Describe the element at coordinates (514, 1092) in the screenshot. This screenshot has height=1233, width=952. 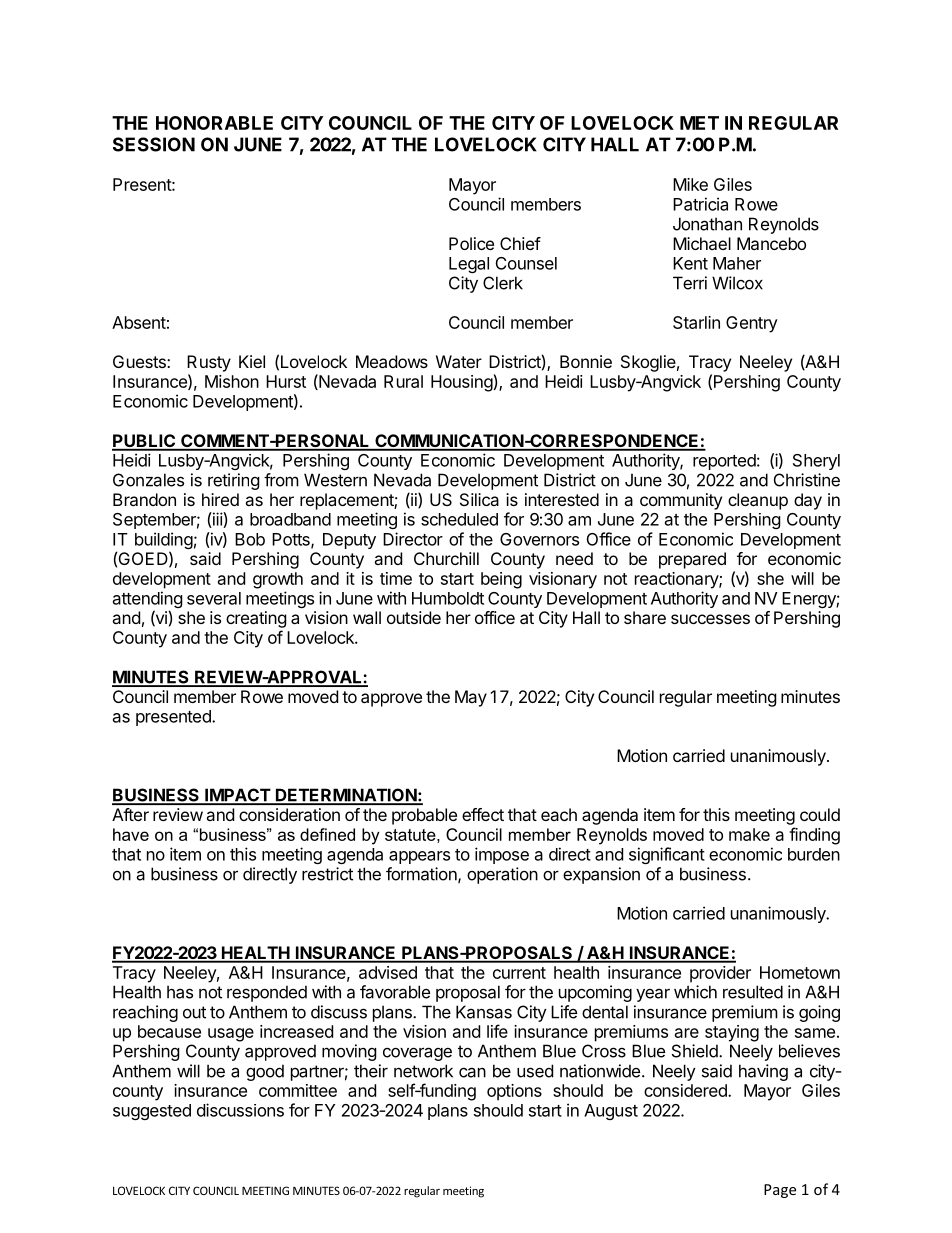
I see `options` at that location.
